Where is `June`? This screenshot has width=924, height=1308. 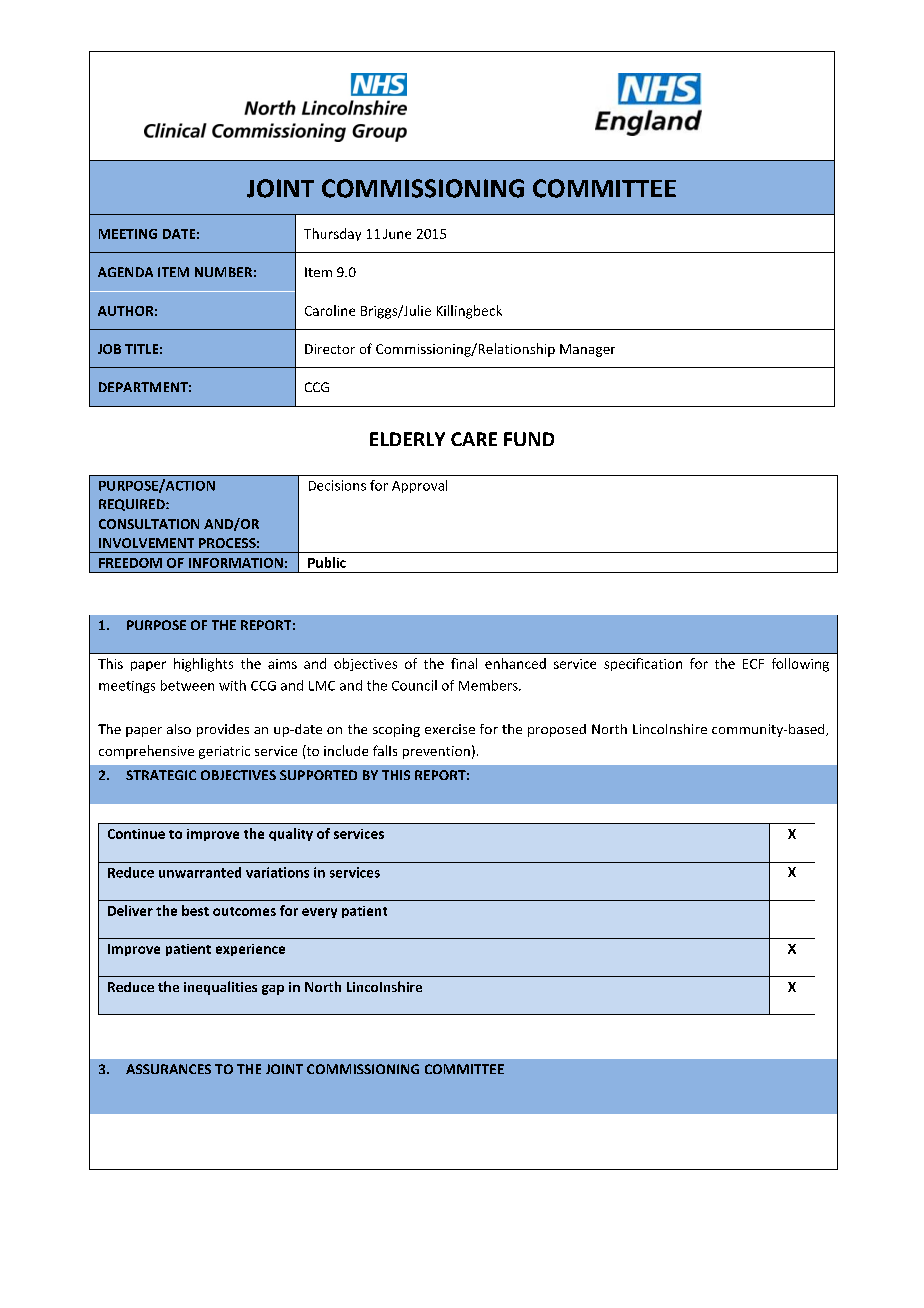 June is located at coordinates (397, 234).
